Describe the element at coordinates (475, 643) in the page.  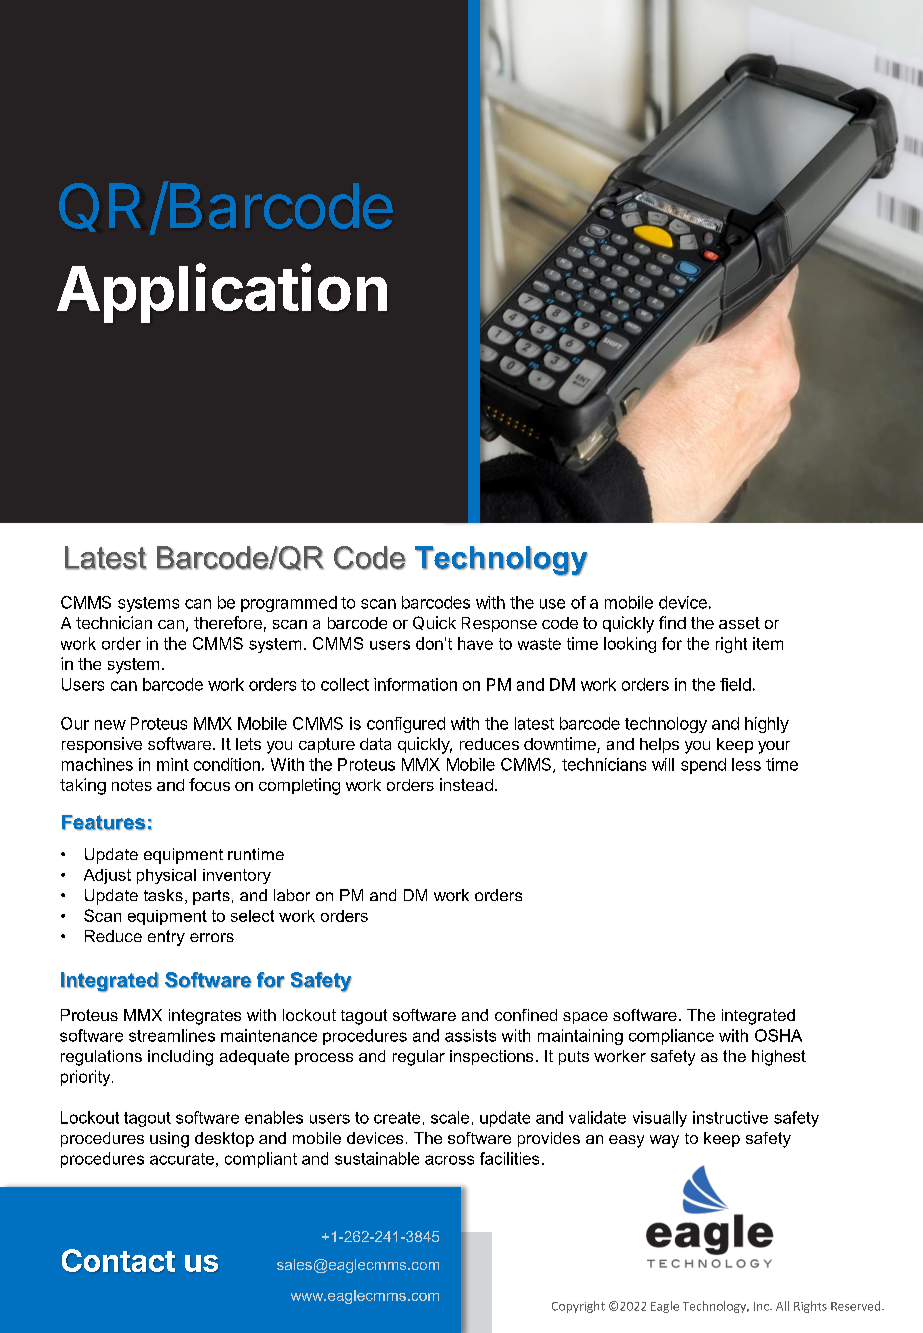
I see `have` at that location.
